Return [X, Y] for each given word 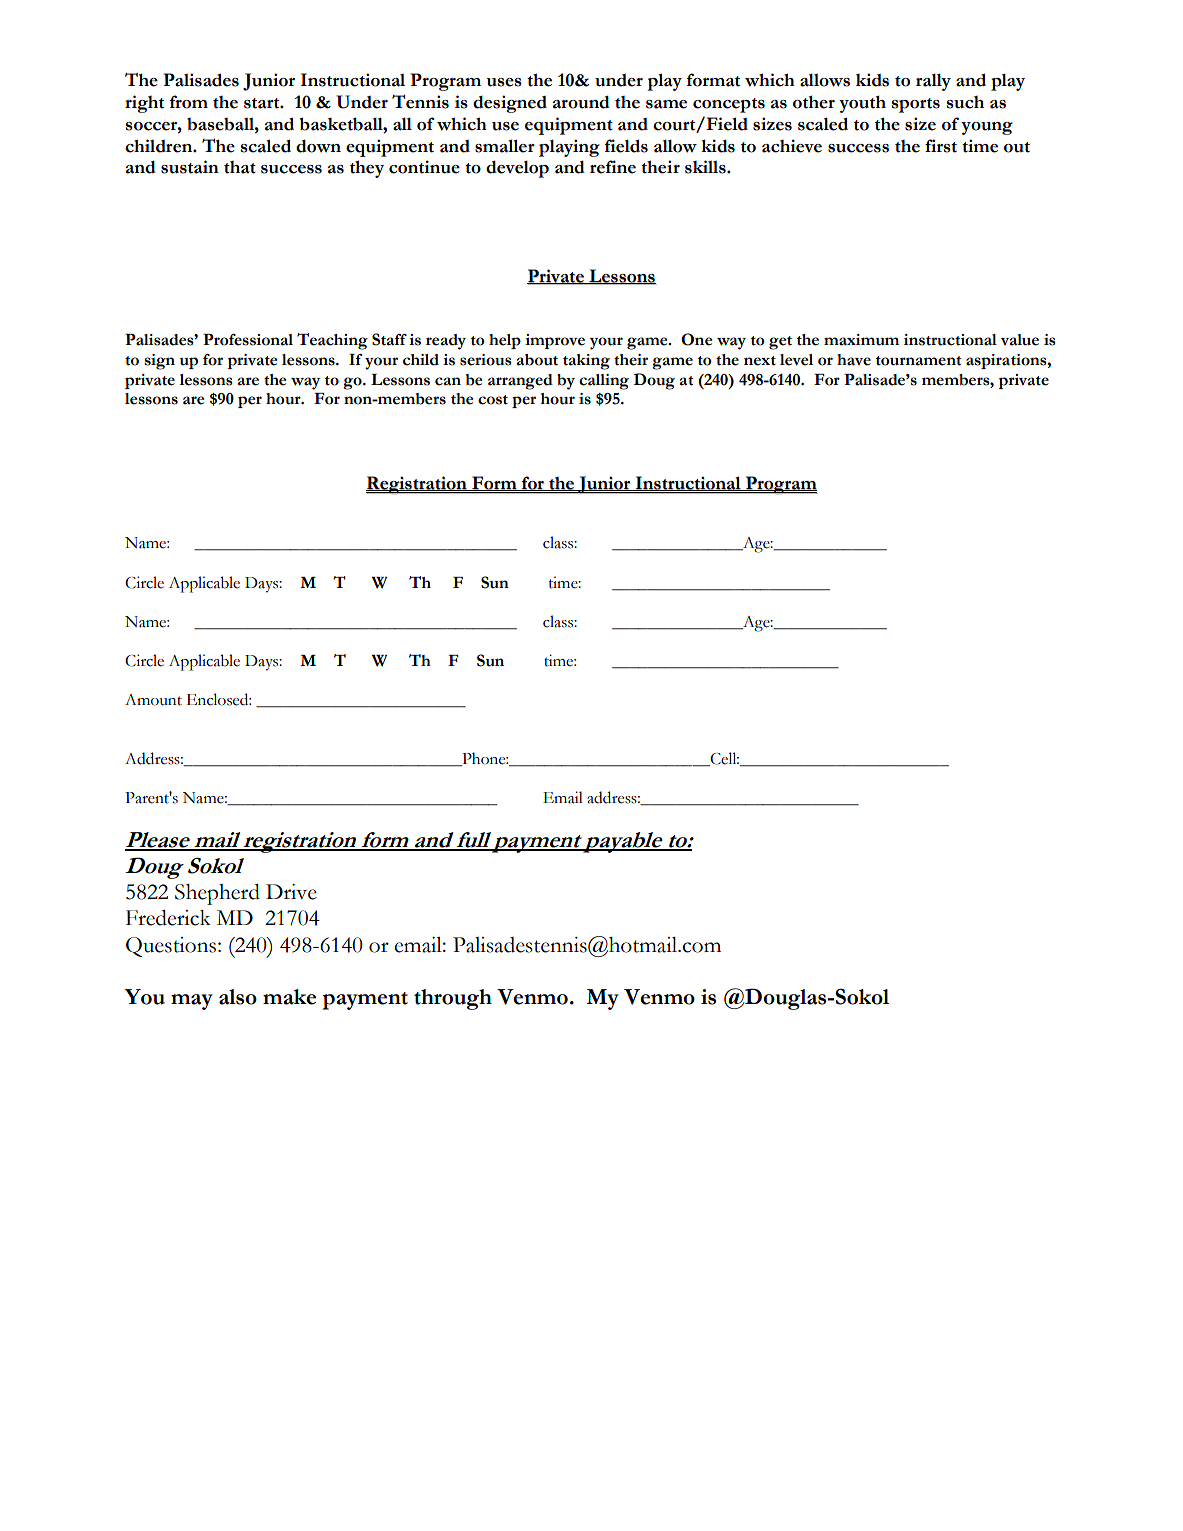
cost [493, 400]
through [453, 999]
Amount [153, 700]
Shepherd [217, 894]
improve [555, 341]
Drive [291, 892]
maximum [861, 340]
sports [916, 105]
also [238, 997]
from [189, 102]
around [581, 102]
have [854, 360]
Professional [248, 340]
